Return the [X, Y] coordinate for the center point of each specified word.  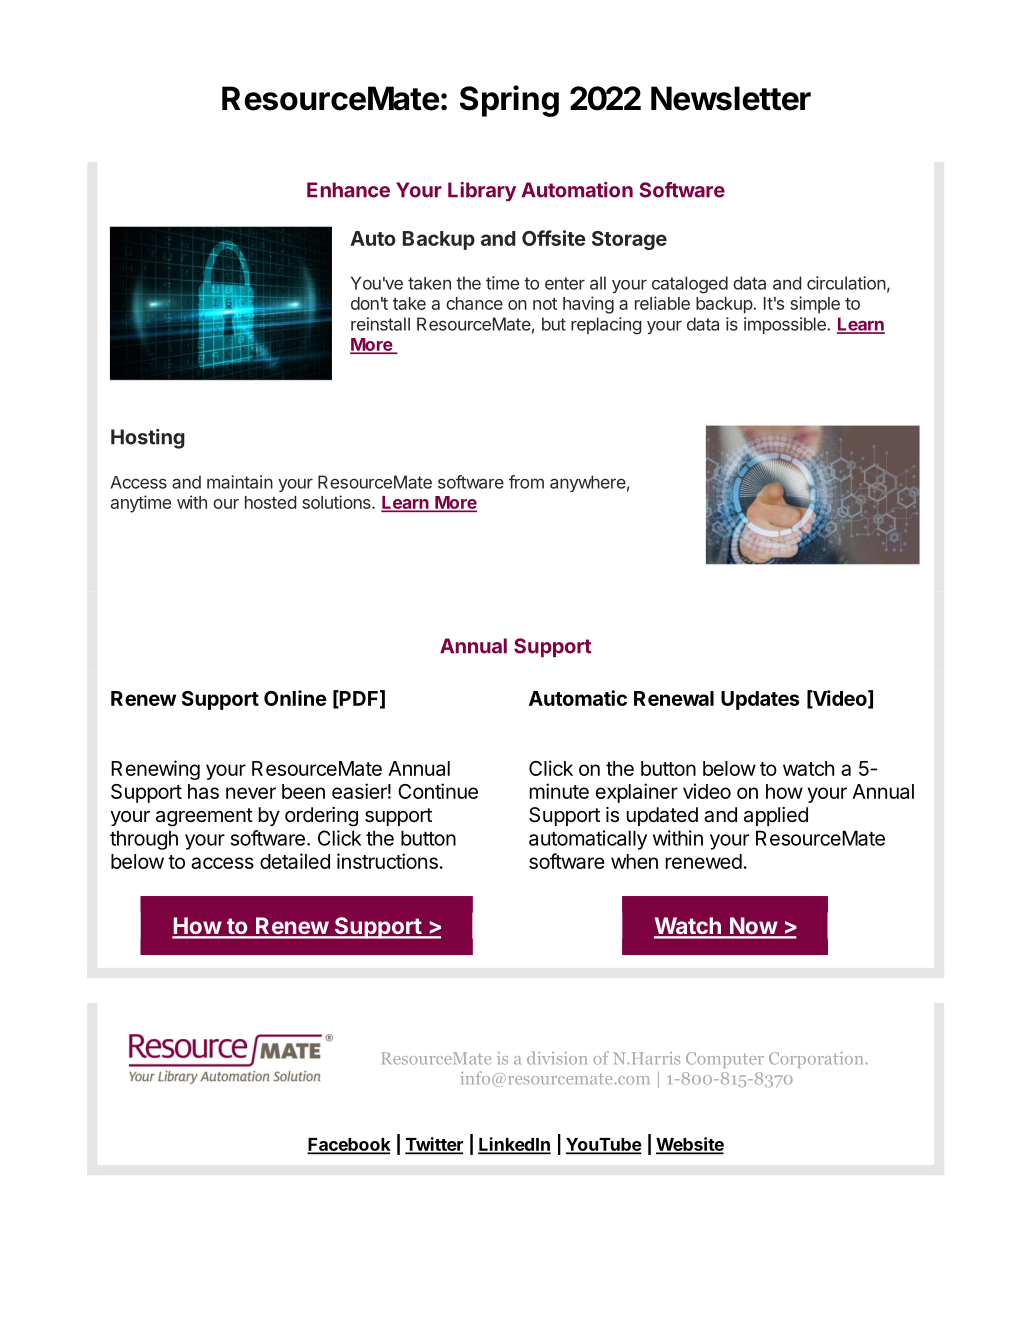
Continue [438, 791]
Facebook [349, 1145]
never [251, 793]
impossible [786, 325]
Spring [509, 101]
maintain [240, 482]
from [526, 482]
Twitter [434, 1145]
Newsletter [731, 98]
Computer [725, 1060]
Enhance [348, 190]
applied [776, 816]
